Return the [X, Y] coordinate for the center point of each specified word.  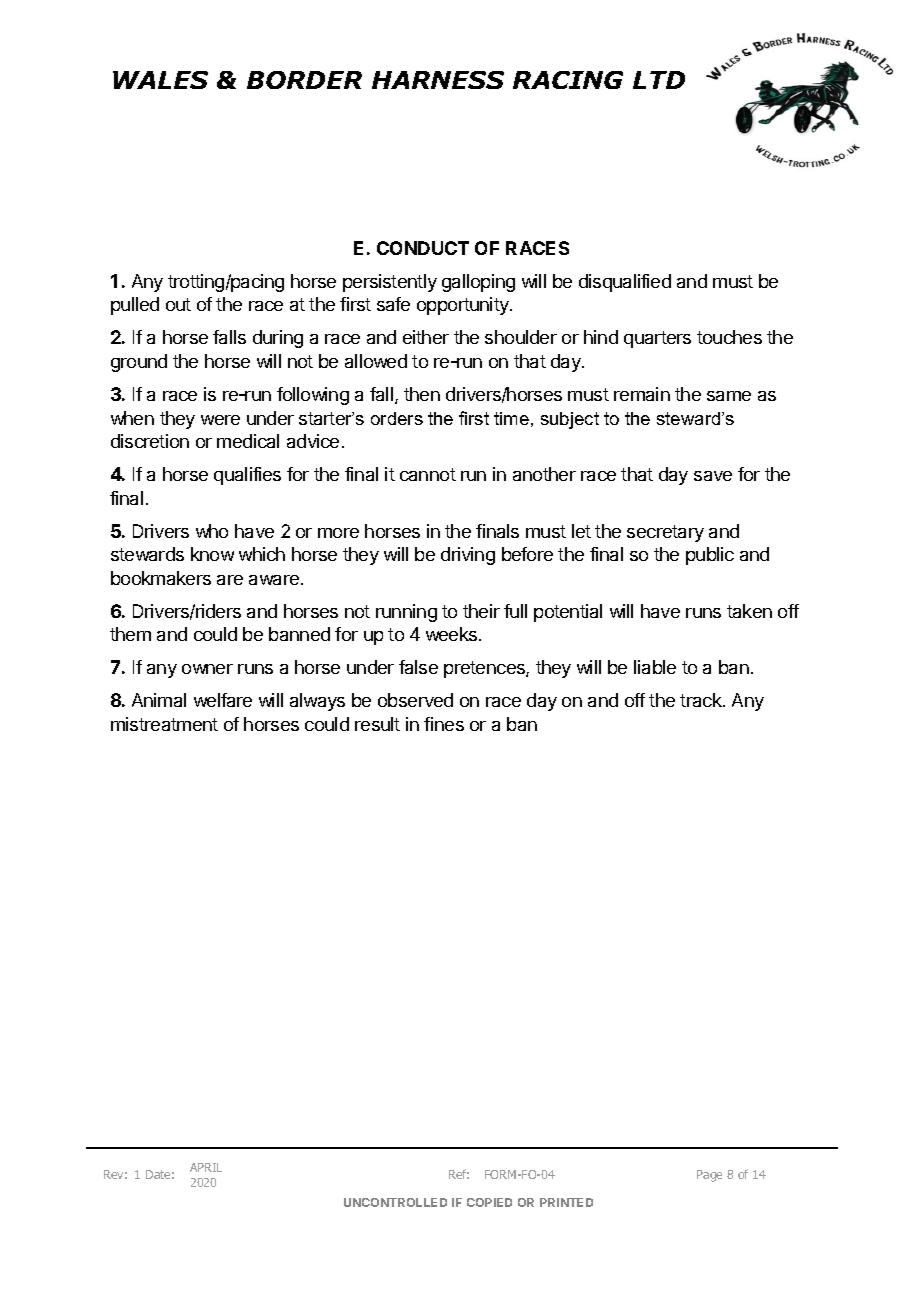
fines [444, 724]
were [220, 420]
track [702, 700]
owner [207, 669]
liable [655, 667]
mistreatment [164, 724]
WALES [160, 80]
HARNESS [438, 80]
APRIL [206, 1167]
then [422, 394]
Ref [459, 1174]
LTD [659, 80]
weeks [453, 634]
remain [642, 394]
